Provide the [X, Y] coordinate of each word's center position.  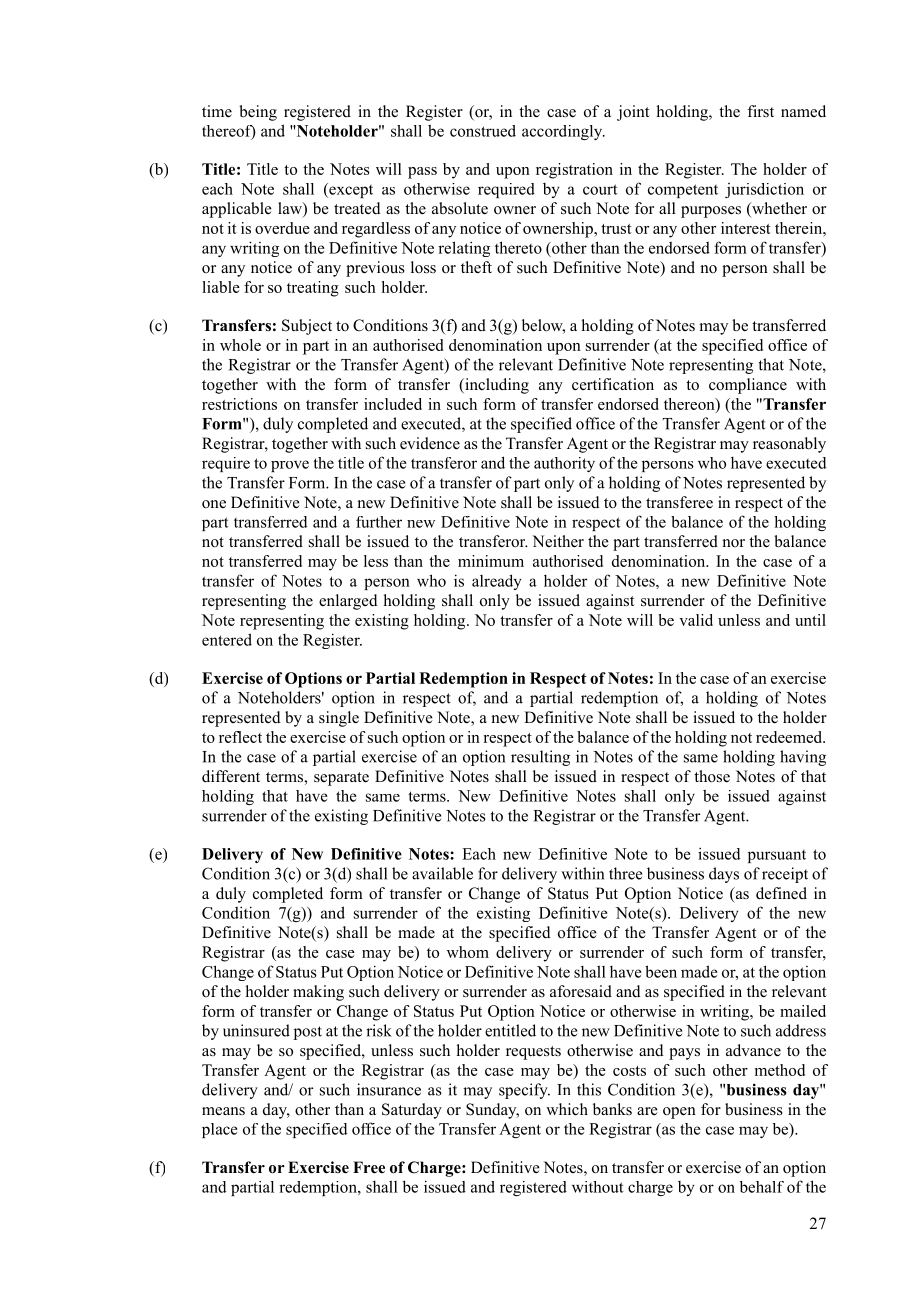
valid [696, 620]
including [496, 386]
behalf [762, 1187]
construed [483, 131]
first [760, 111]
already [497, 582]
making [318, 993]
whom [468, 952]
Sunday [492, 1111]
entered [227, 639]
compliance [748, 386]
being [258, 113]
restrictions [239, 404]
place [220, 1130]
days [724, 875]
